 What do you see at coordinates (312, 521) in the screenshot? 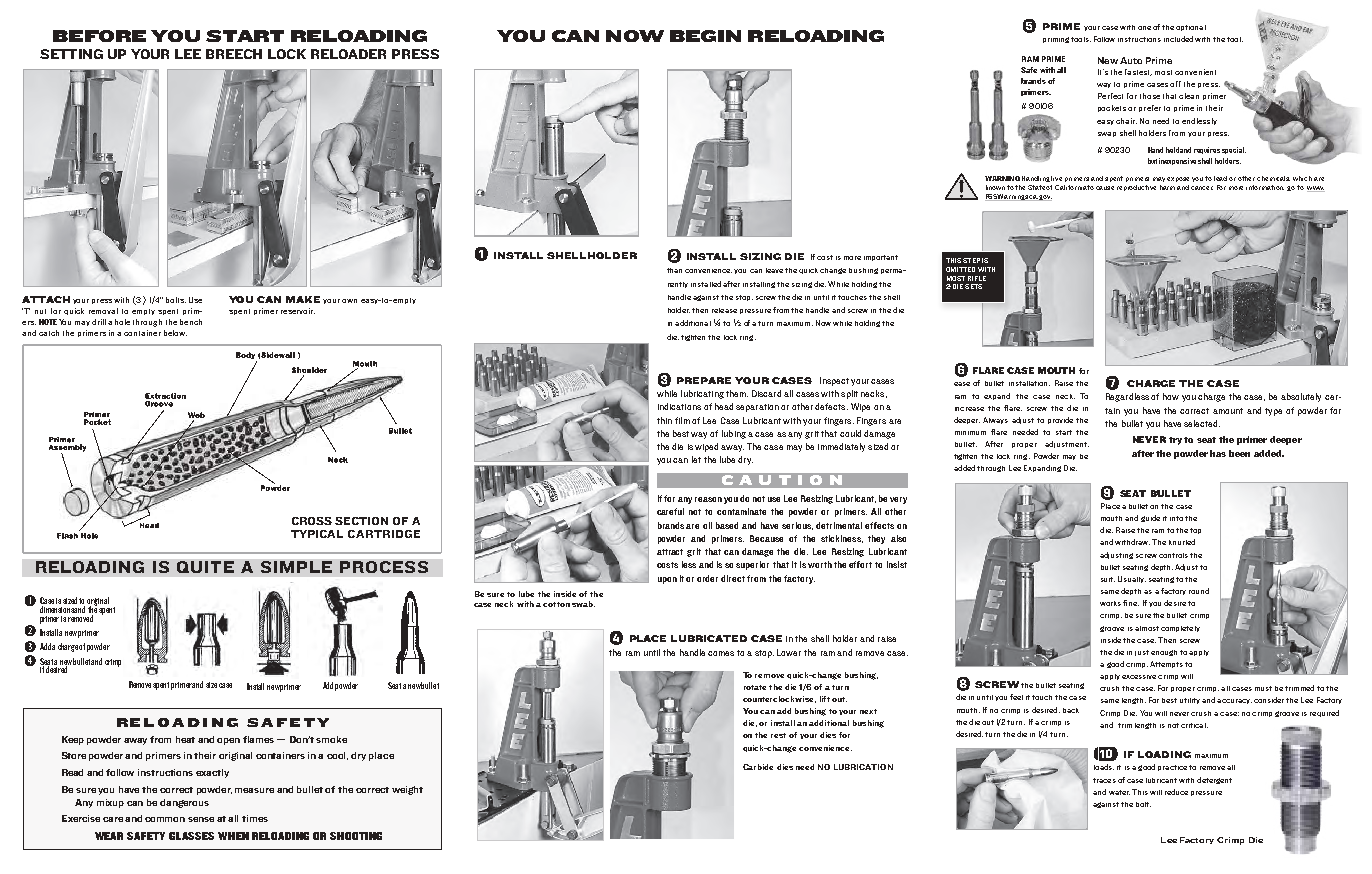
I see `CROSS` at bounding box center [312, 521].
